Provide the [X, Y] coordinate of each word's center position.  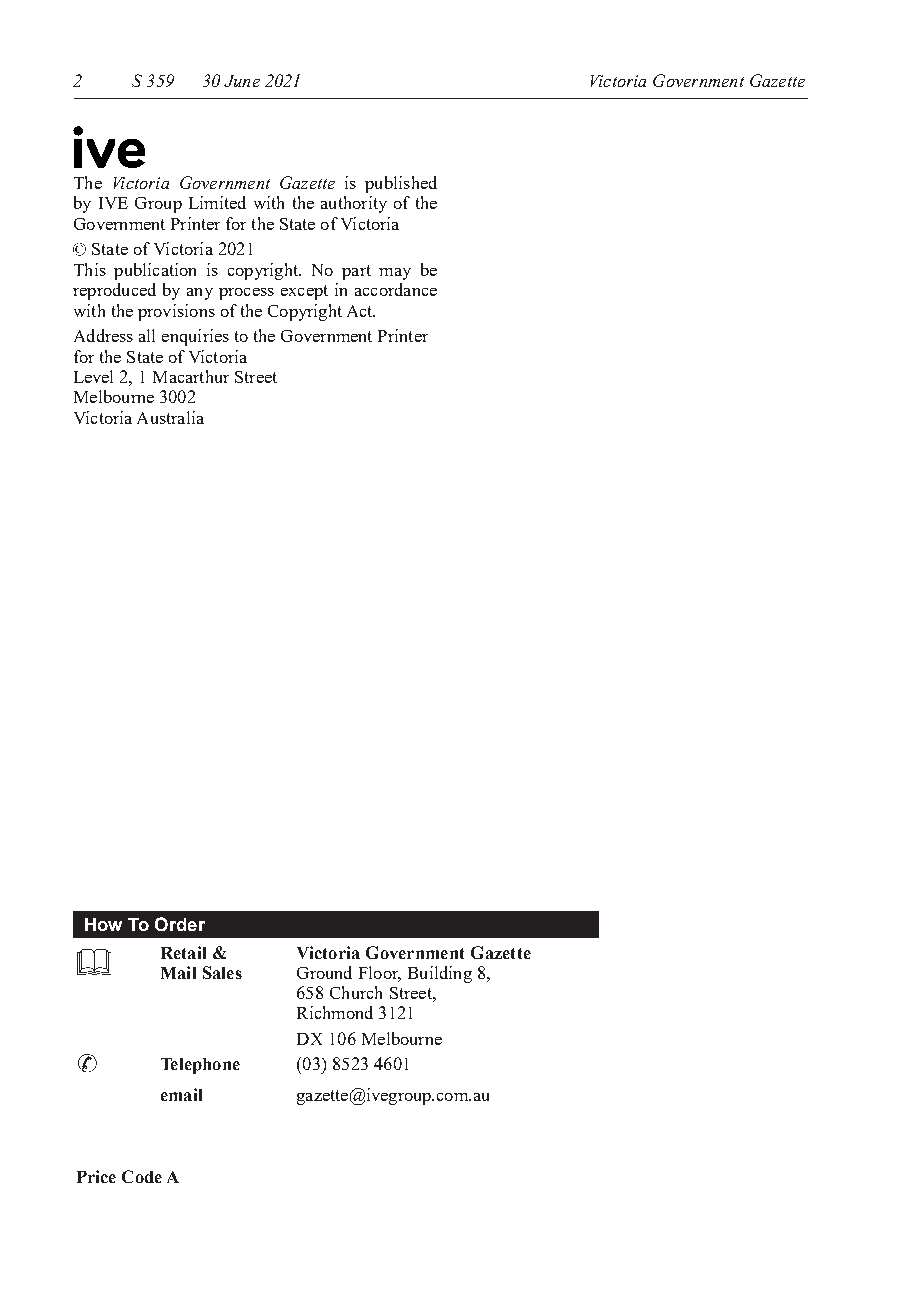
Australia [170, 417]
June [242, 81]
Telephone [200, 1066]
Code [142, 1176]
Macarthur [191, 376]
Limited [217, 202]
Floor [380, 974]
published [401, 184]
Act [361, 311]
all [147, 335]
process [246, 294]
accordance [396, 289]
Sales [222, 972]
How [103, 924]
